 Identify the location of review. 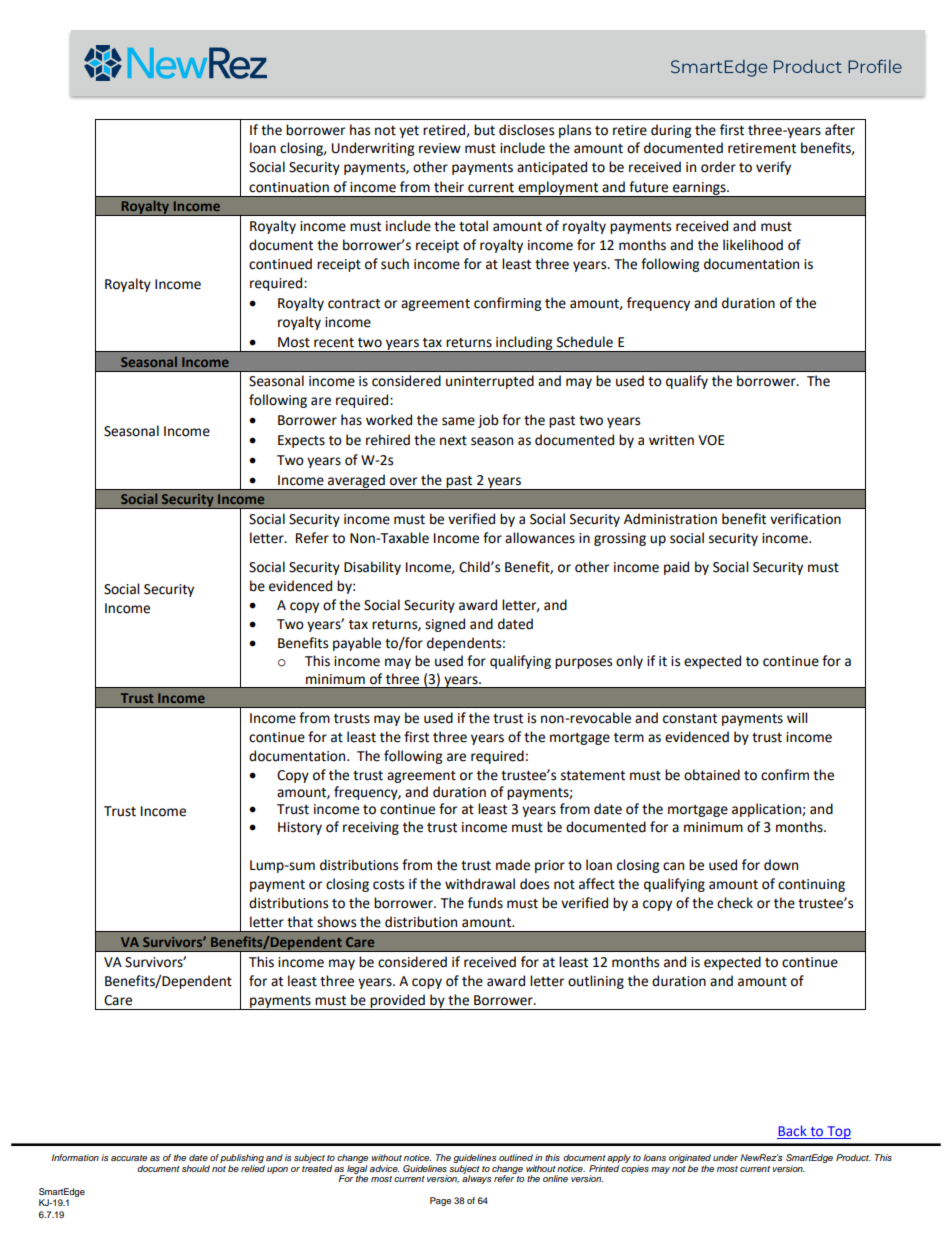
(440, 148).
